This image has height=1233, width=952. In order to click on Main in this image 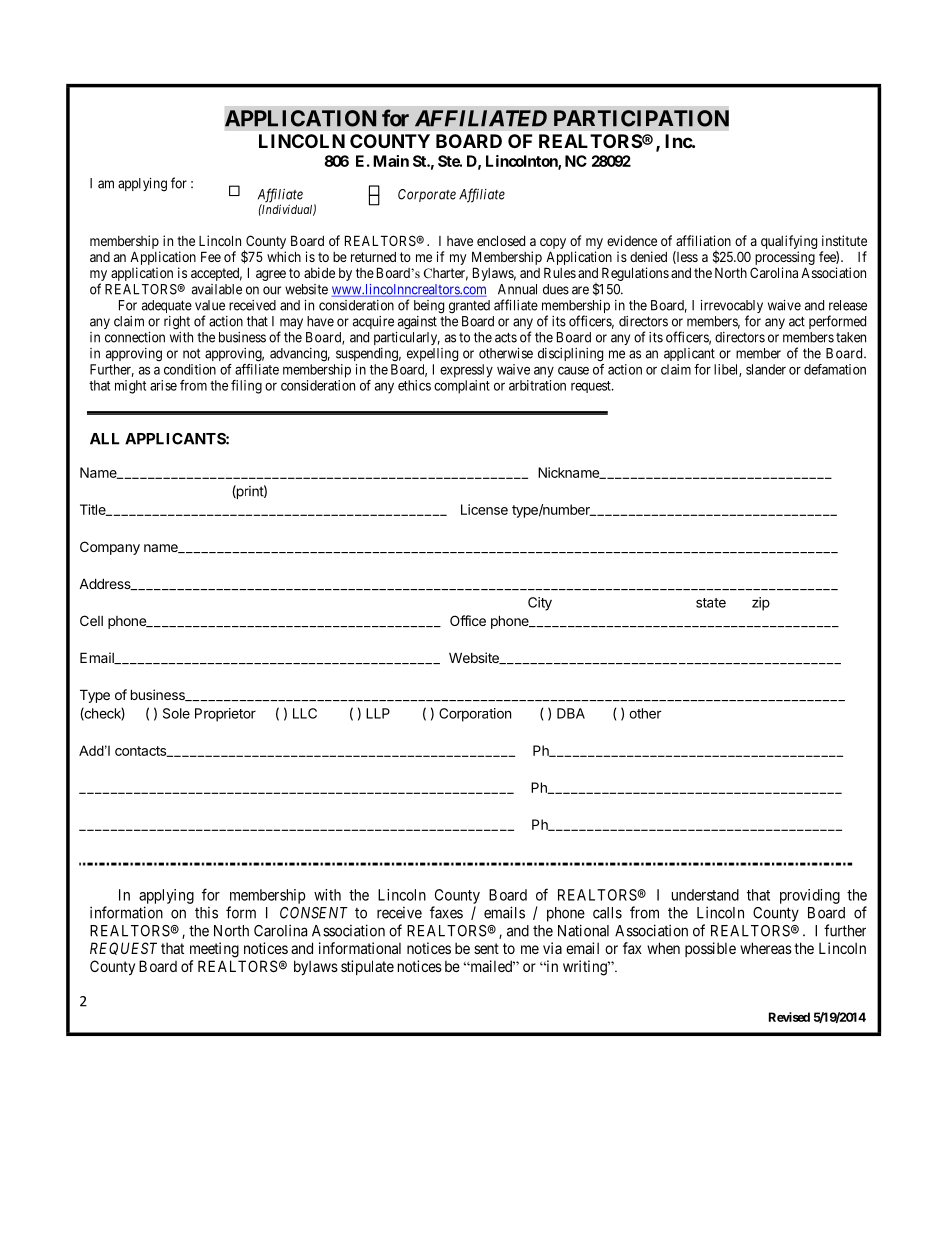, I will do `click(391, 161)`.
